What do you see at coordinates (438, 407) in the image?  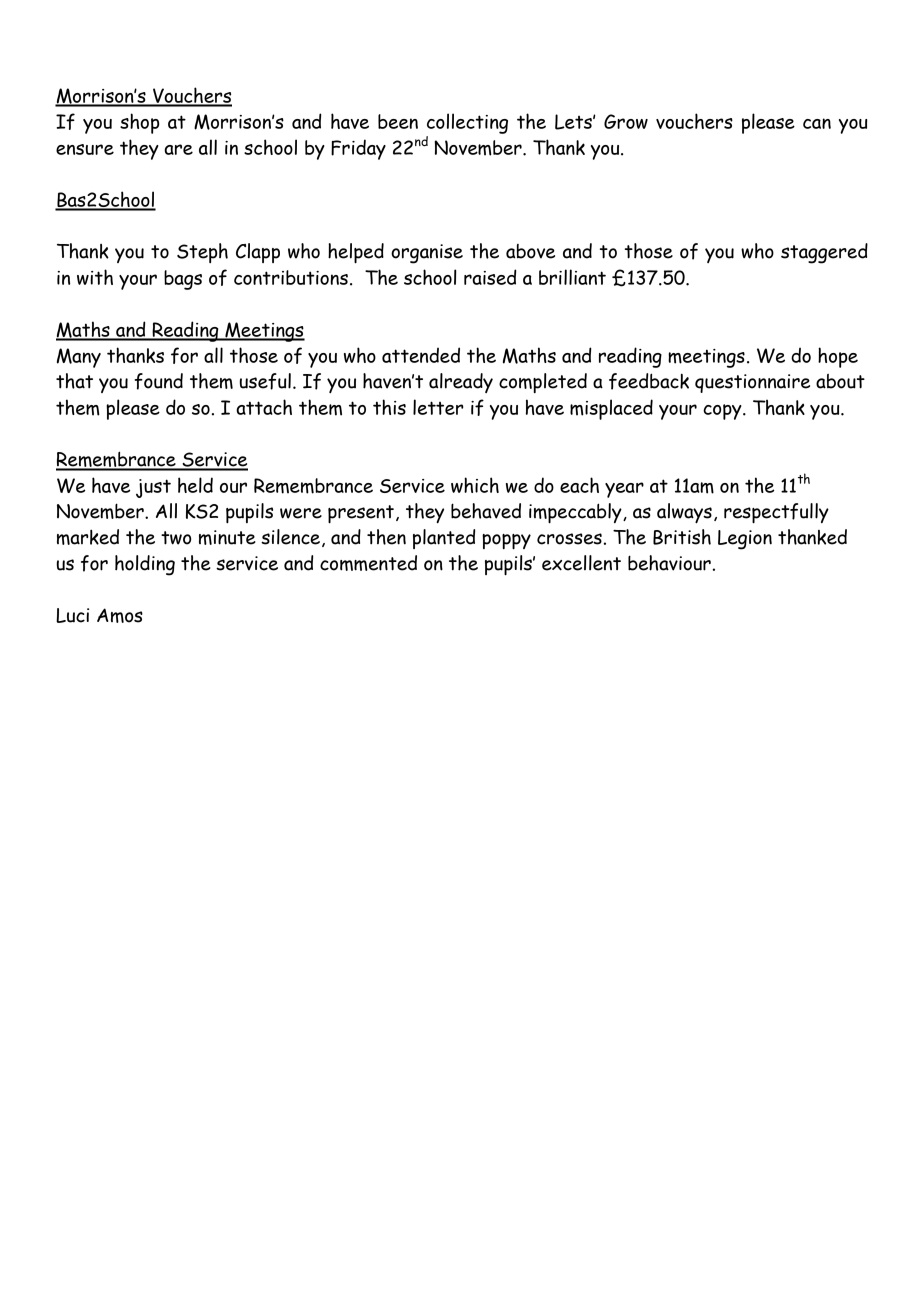 I see `letter` at bounding box center [438, 407].
